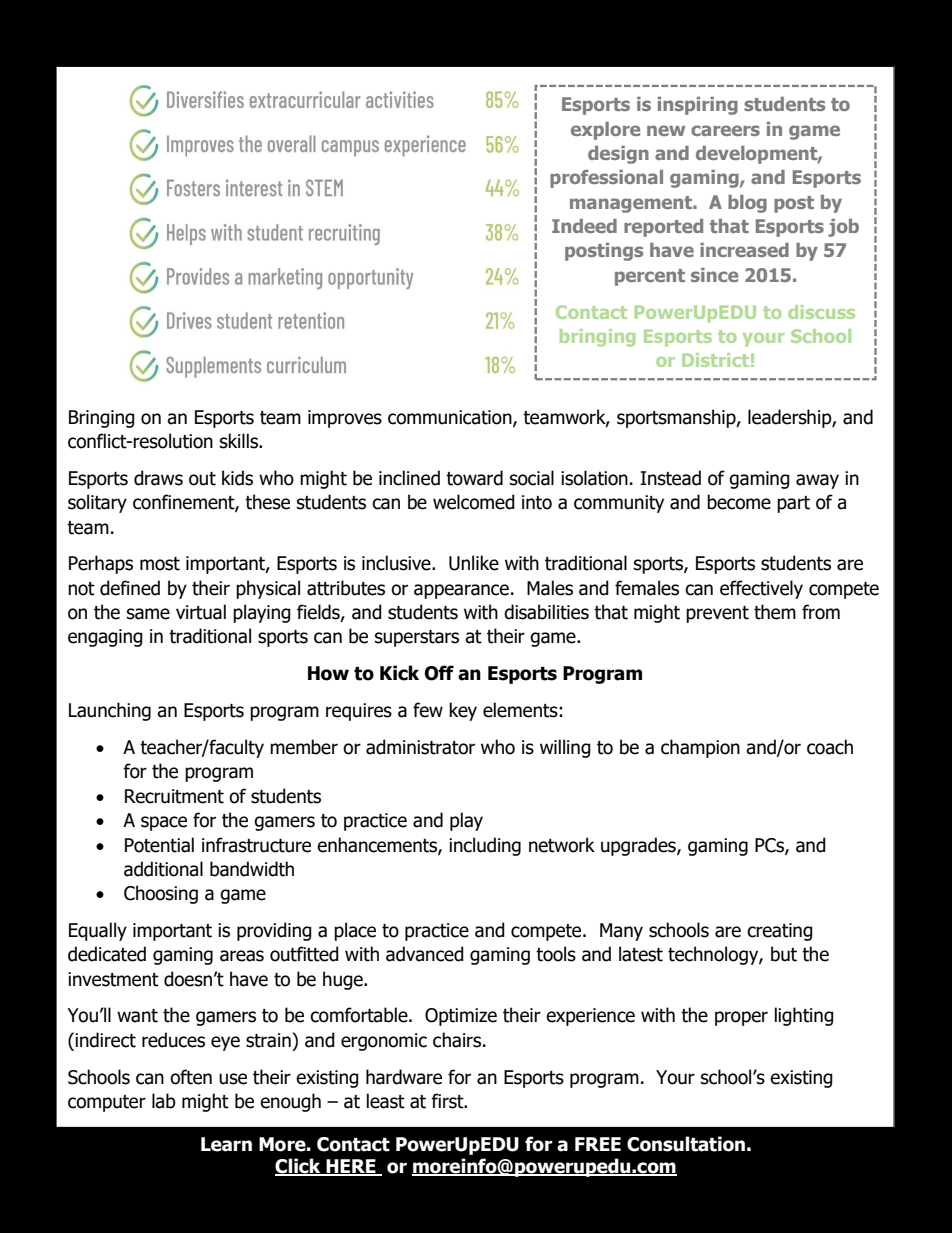 This screenshot has width=952, height=1233. What do you see at coordinates (448, 1101) in the screenshot?
I see `first` at bounding box center [448, 1101].
